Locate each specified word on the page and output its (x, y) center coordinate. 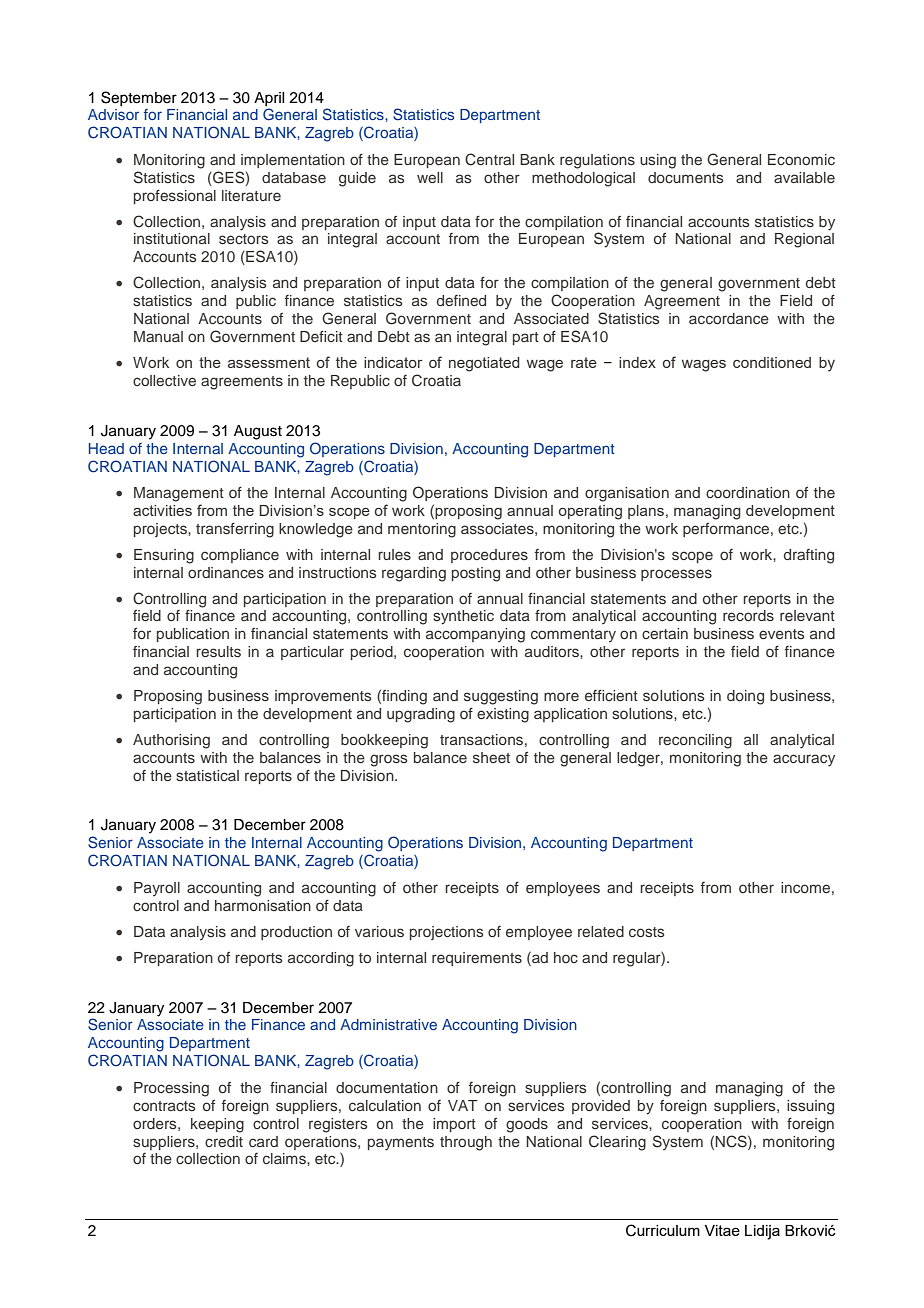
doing (745, 697)
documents (685, 177)
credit (224, 1141)
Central (489, 159)
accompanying (475, 635)
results (218, 651)
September (139, 98)
